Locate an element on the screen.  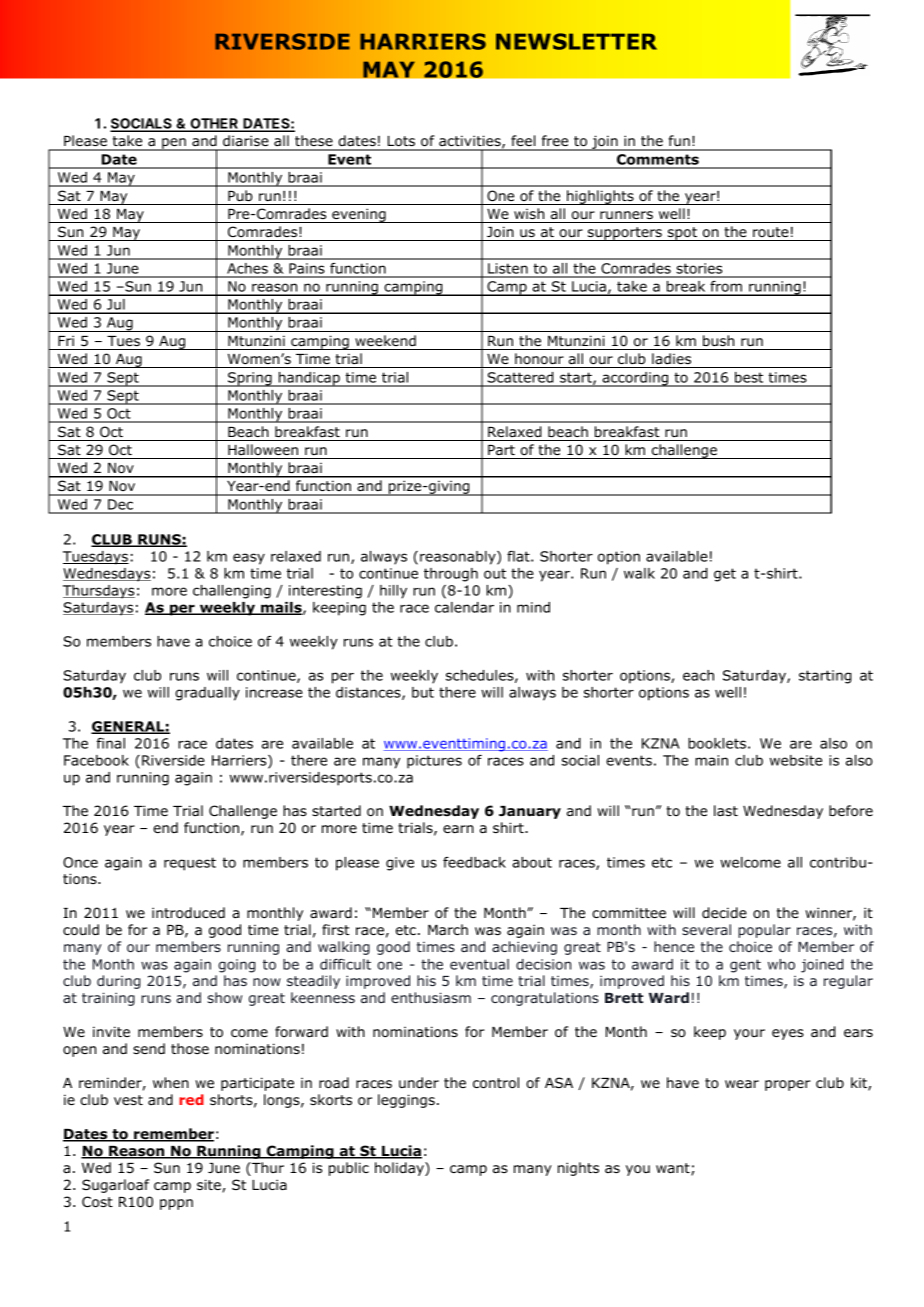
decide is located at coordinates (724, 912).
